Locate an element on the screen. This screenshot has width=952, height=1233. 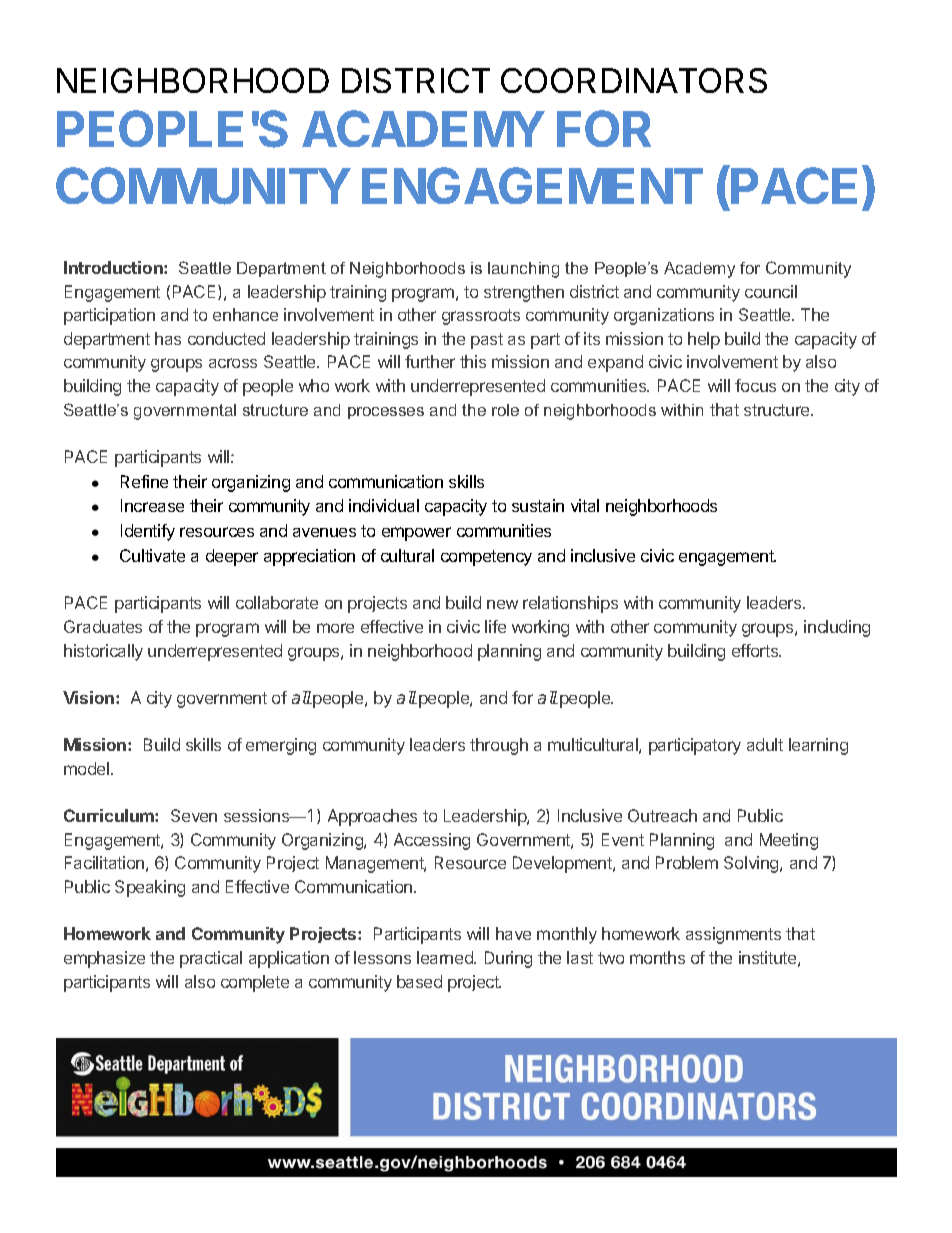
assignments is located at coordinates (733, 935).
